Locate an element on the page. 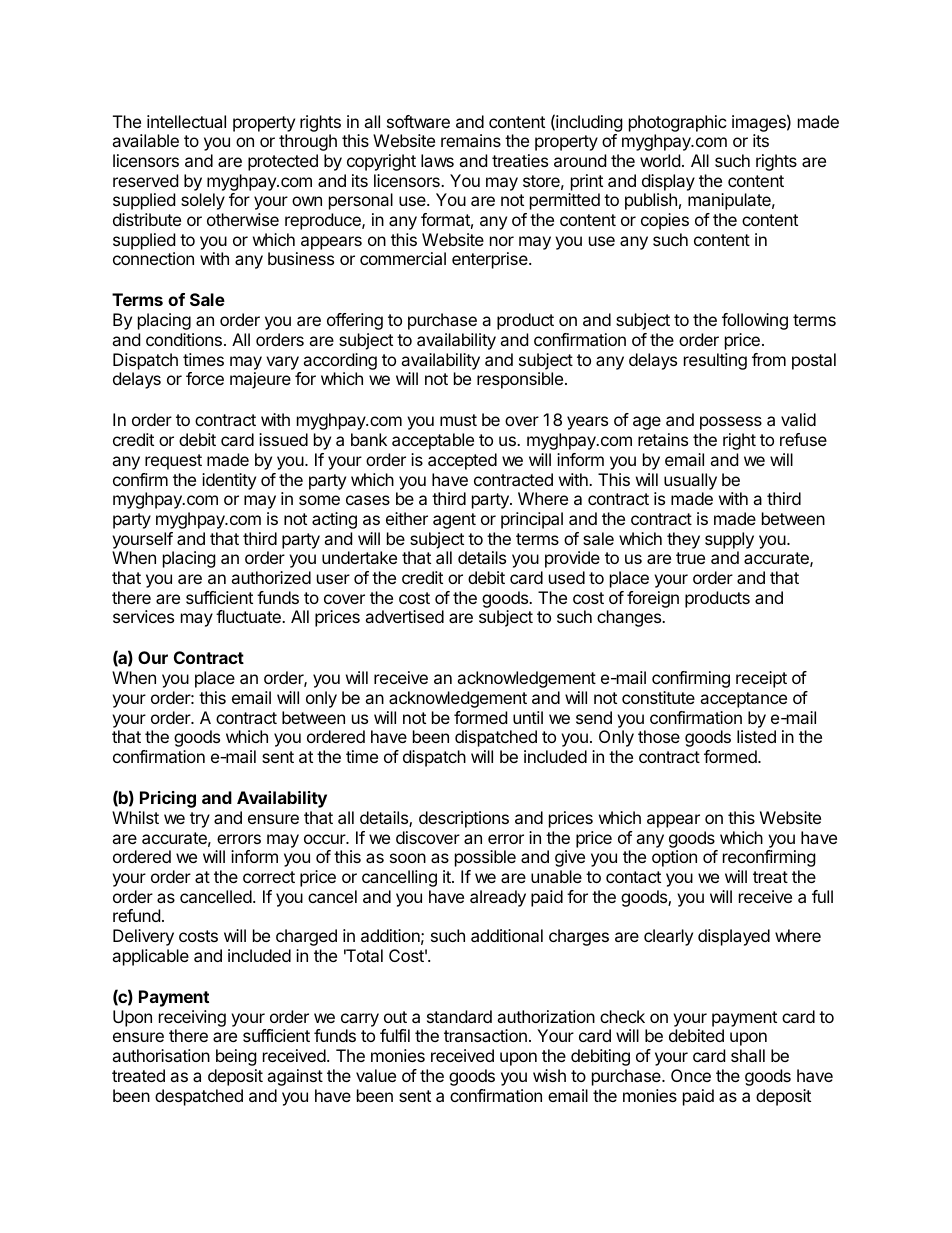 This page has width=952, height=1233. advertised is located at coordinates (404, 616).
